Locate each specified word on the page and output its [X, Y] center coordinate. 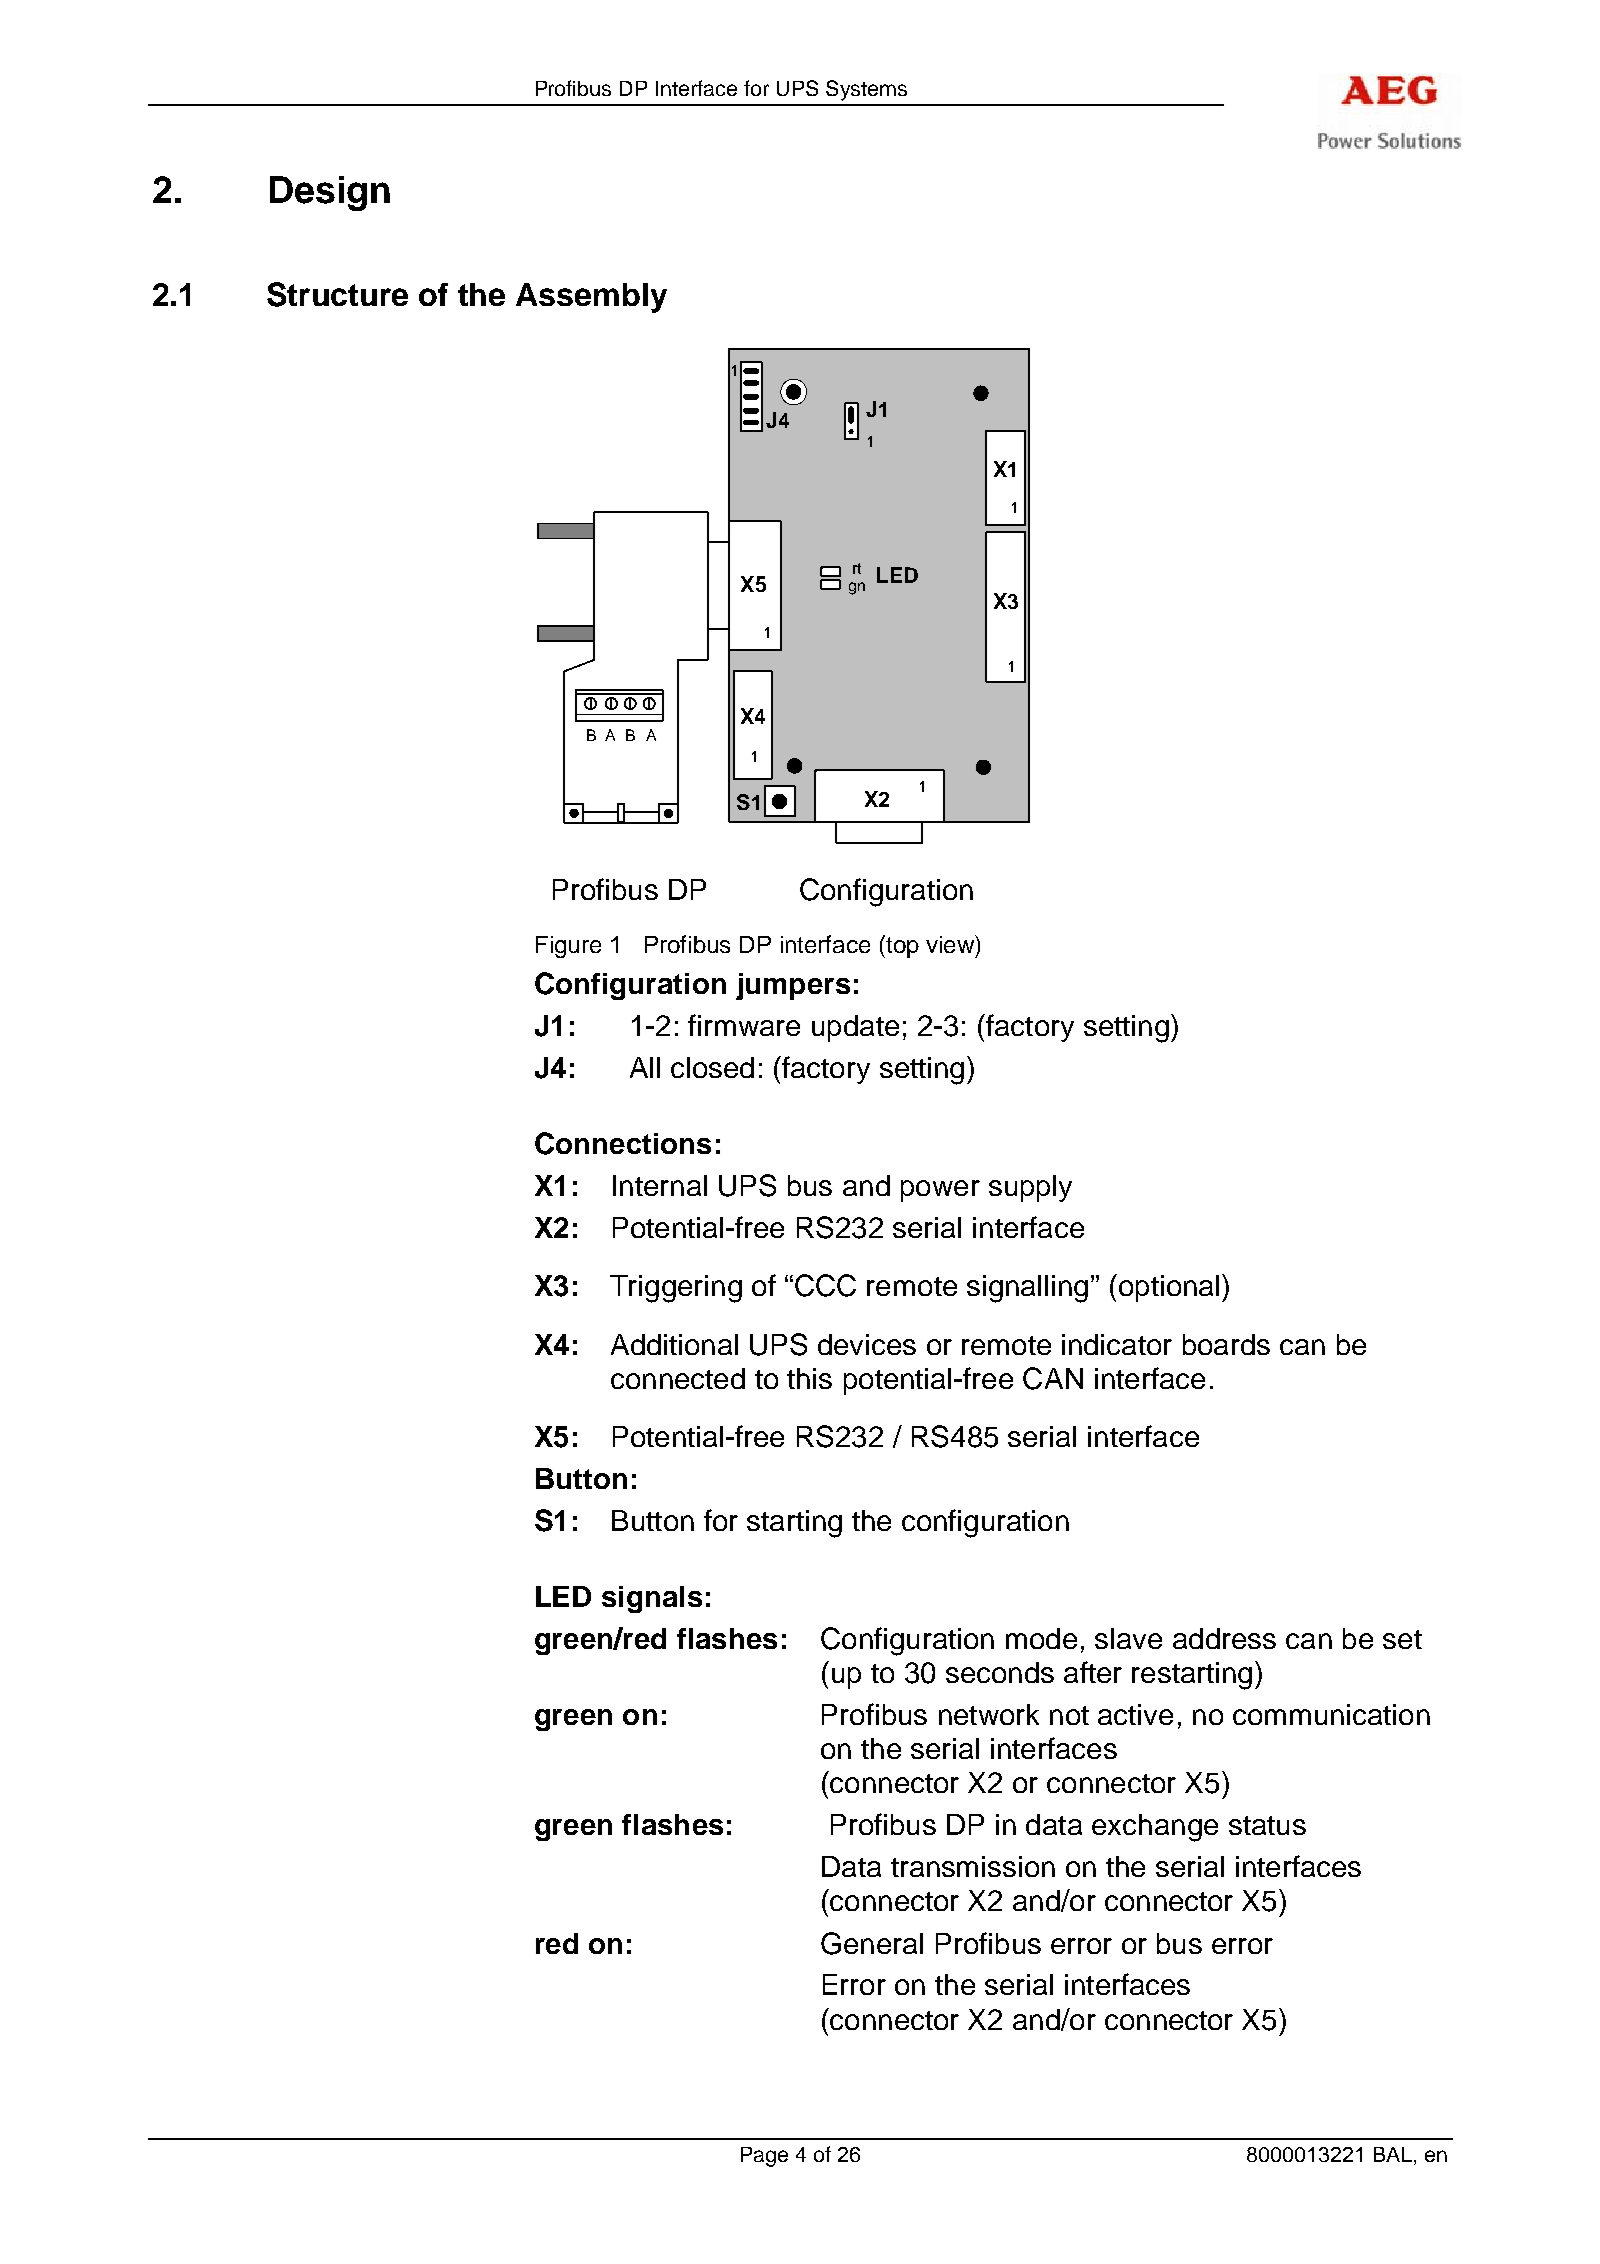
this [809, 1378]
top [901, 946]
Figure [568, 947]
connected [678, 1378]
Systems [866, 90]
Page [764, 2157]
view [951, 945]
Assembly [591, 298]
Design [330, 193]
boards [1226, 1344]
